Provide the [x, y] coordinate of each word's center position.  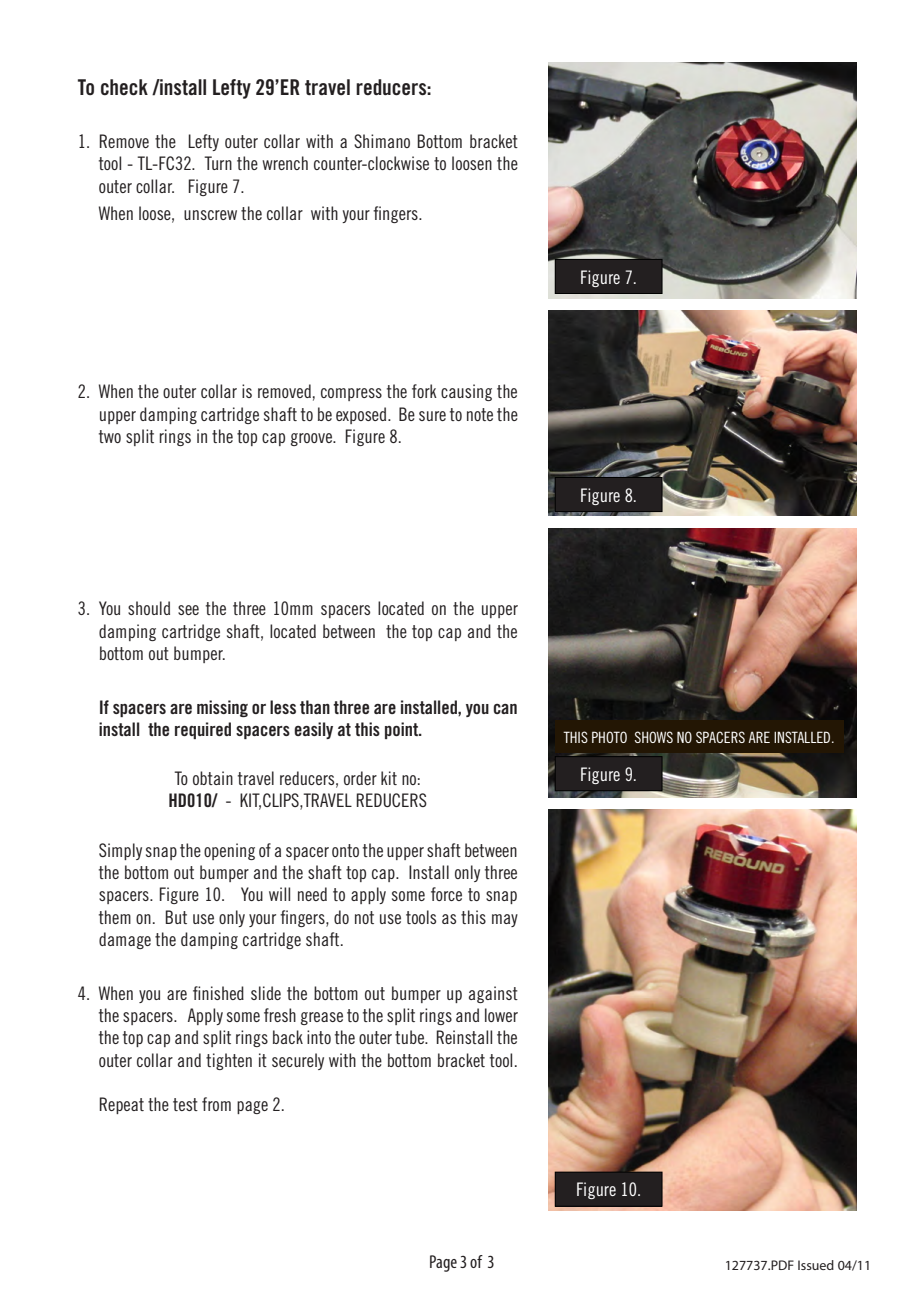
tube [411, 1037]
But [176, 917]
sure [432, 416]
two [110, 436]
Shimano [382, 141]
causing [466, 392]
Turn [218, 163]
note [480, 414]
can [505, 709]
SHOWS [654, 737]
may [505, 920]
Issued [816, 1265]
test [185, 1104]
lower [501, 1015]
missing [222, 708]
